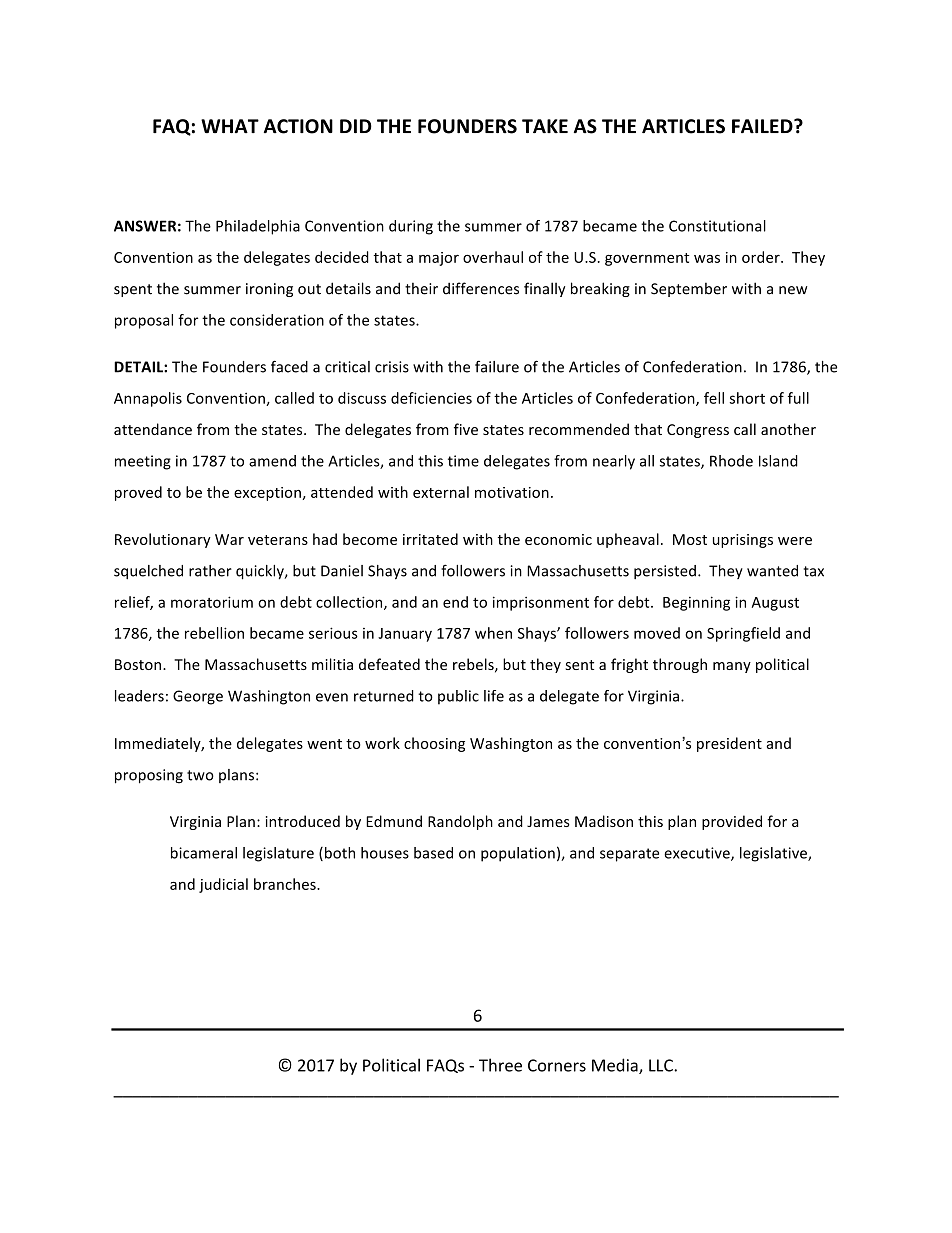  What do you see at coordinates (662, 1065) in the page?
I see `LLC` at bounding box center [662, 1065].
